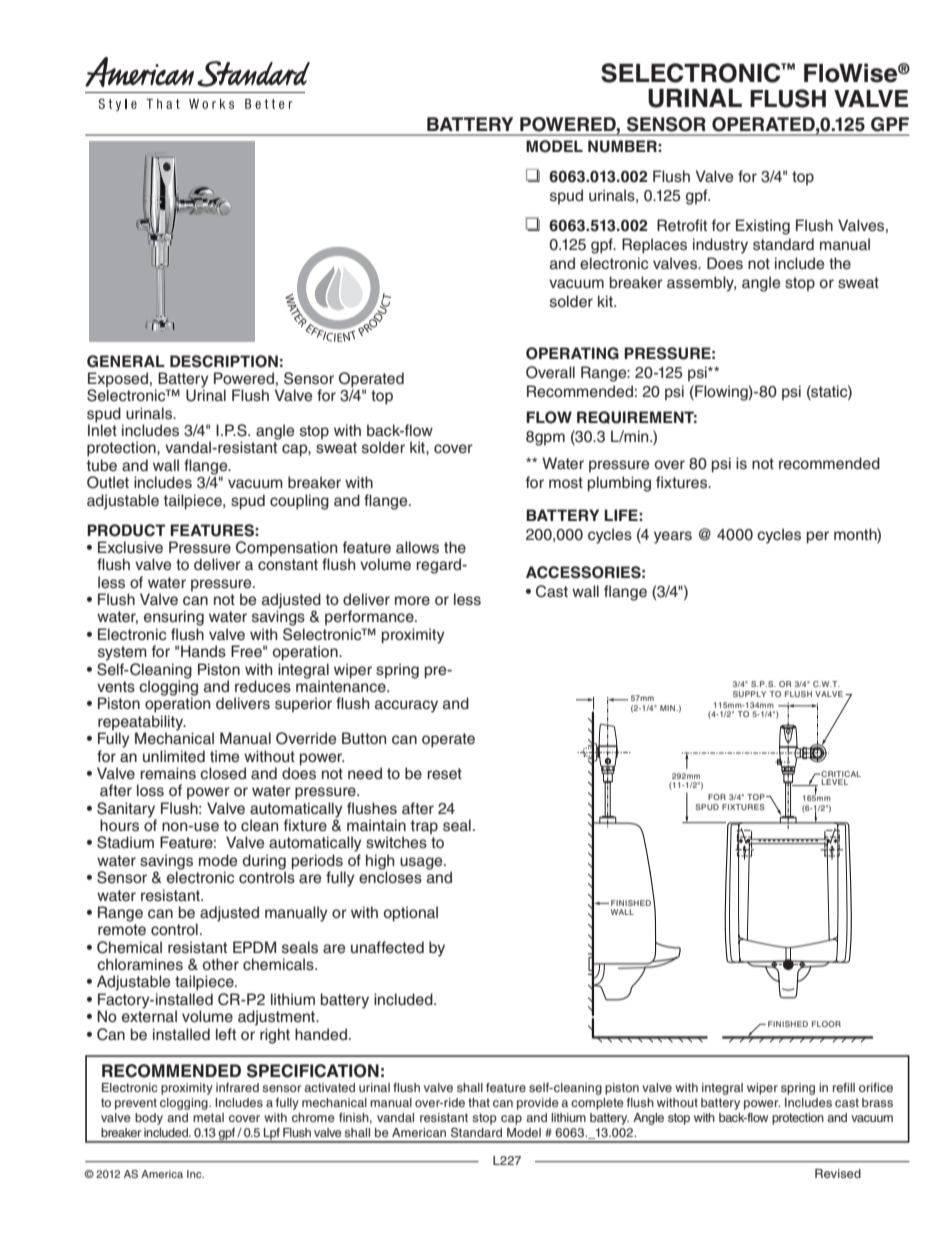 The width and height of the screenshot is (952, 1237). What do you see at coordinates (826, 1024) in the screenshot?
I see `FLOOR` at bounding box center [826, 1024].
